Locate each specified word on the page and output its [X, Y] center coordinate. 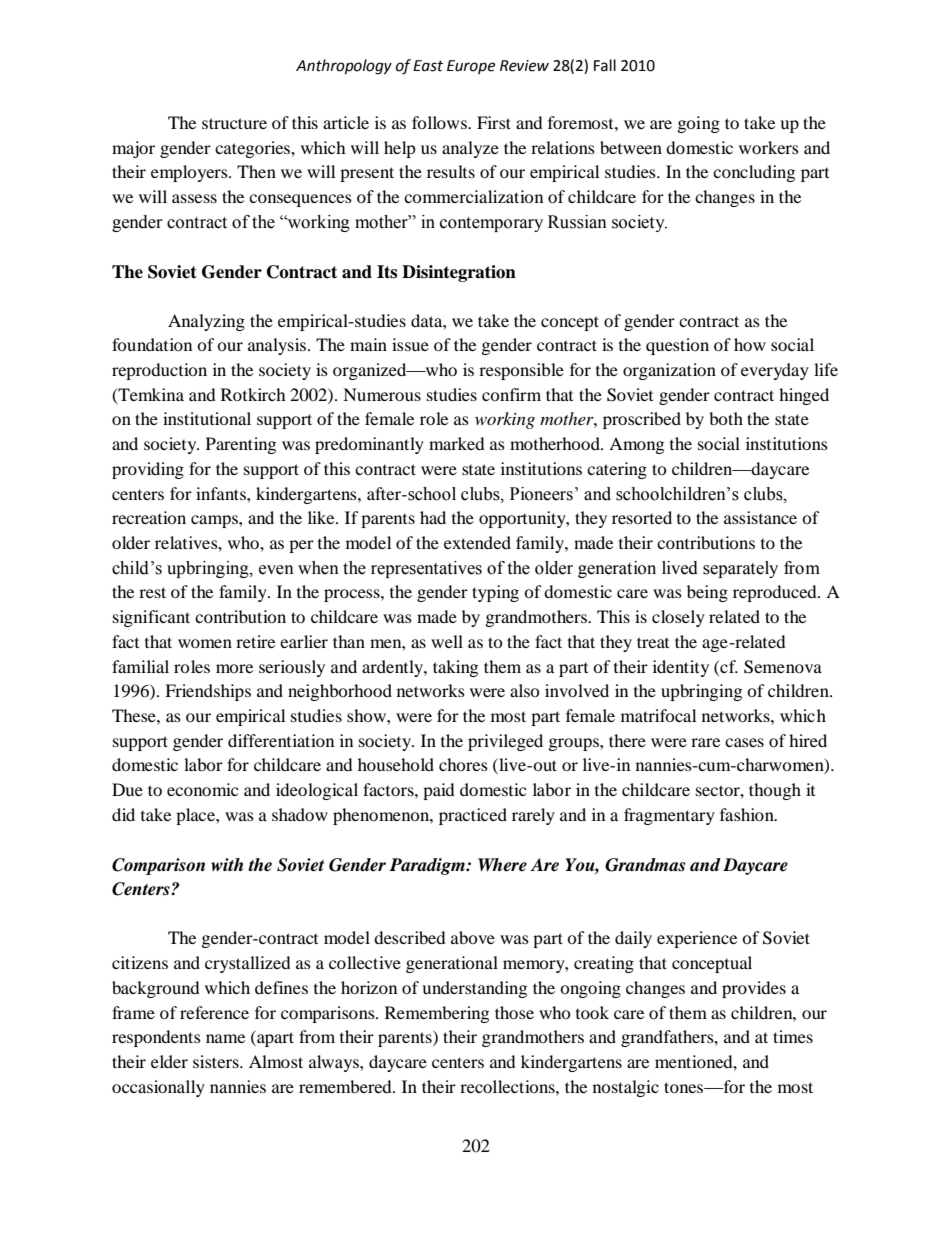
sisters [217, 1061]
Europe [471, 67]
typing [495, 593]
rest [152, 592]
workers [769, 147]
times [793, 1036]
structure [234, 123]
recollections [508, 1086]
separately [740, 569]
